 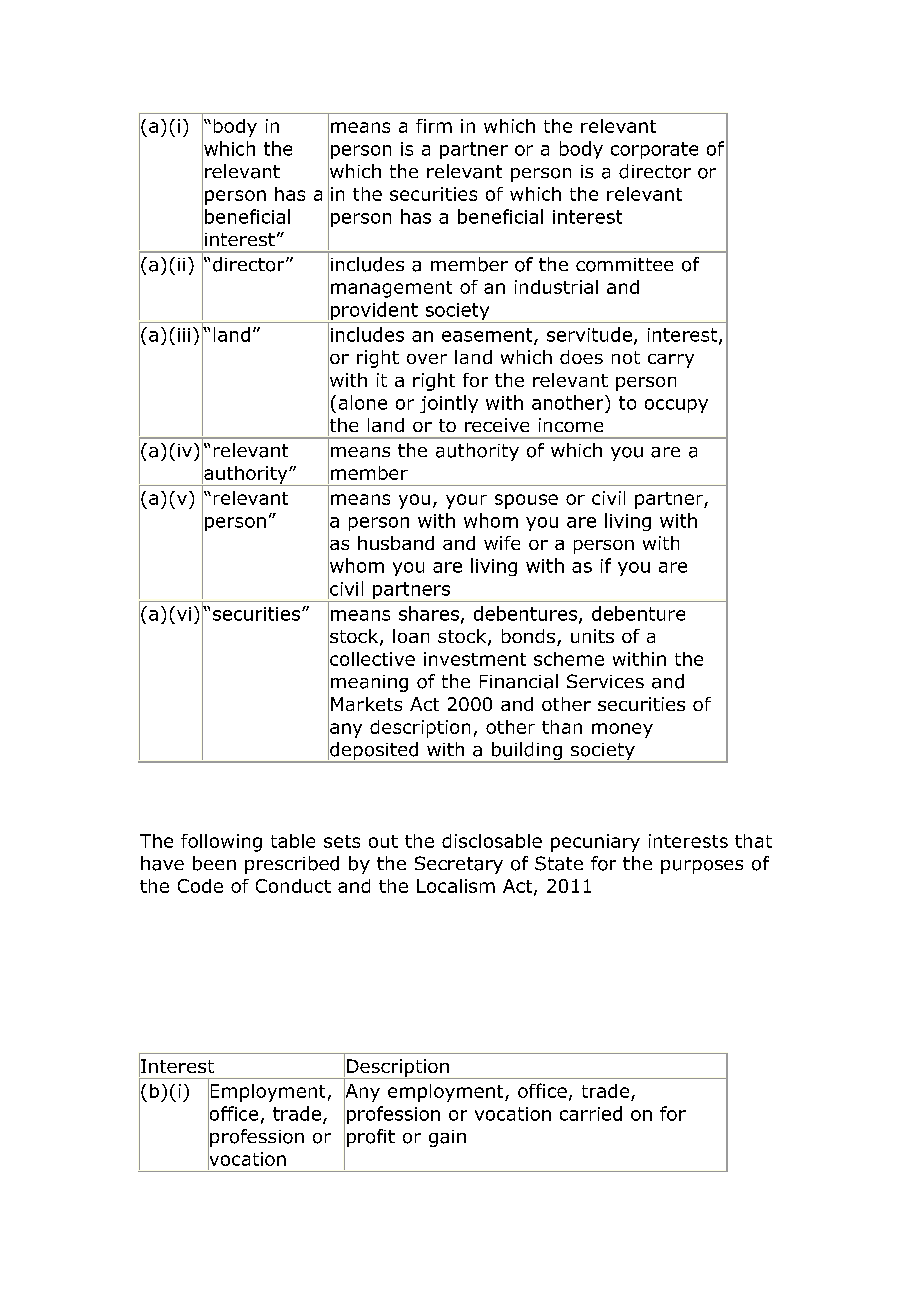 I want to click on jointly, so click(x=449, y=404).
